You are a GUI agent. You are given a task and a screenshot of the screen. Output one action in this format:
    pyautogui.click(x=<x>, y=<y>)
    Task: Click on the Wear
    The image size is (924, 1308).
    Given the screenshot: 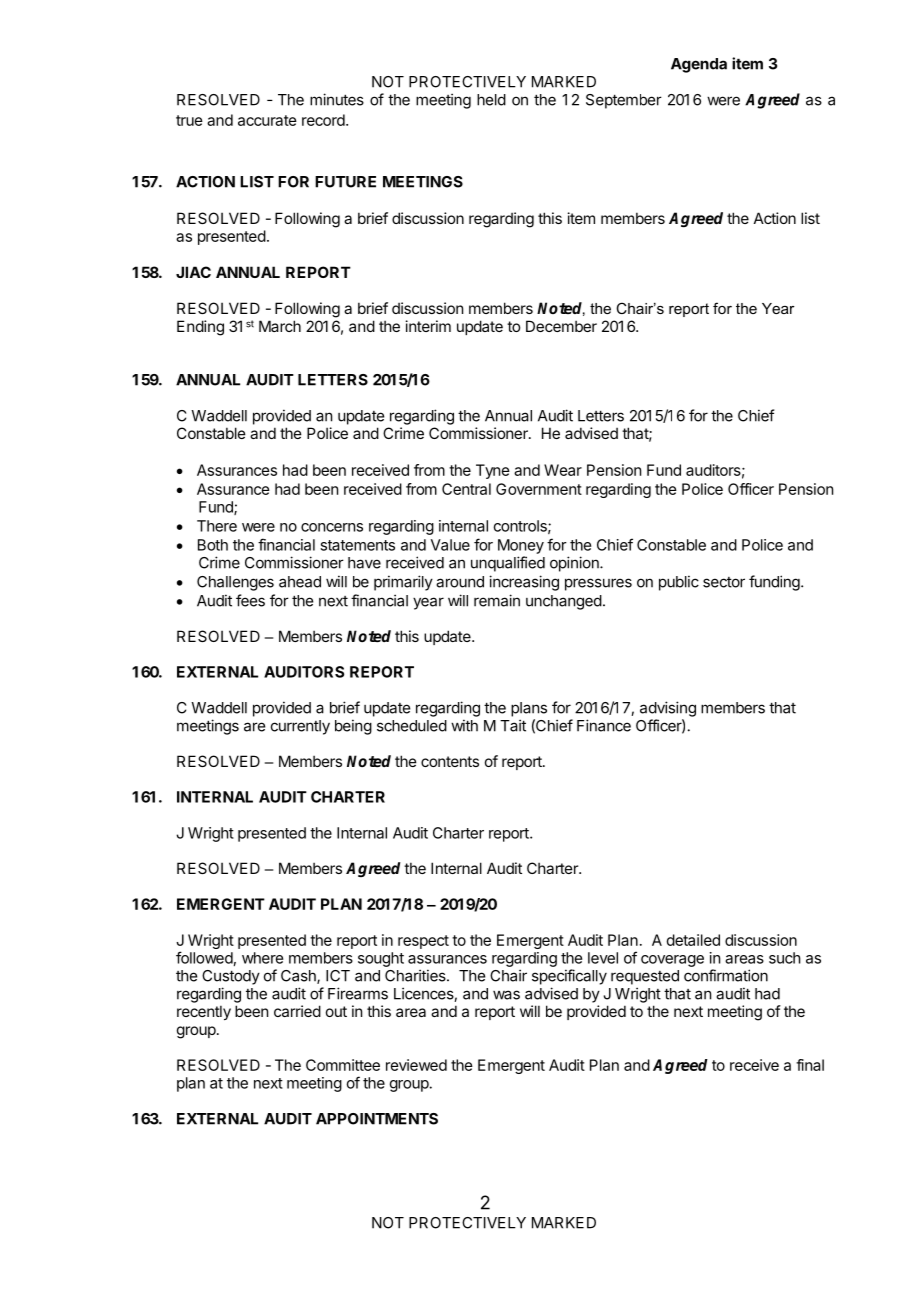 What is the action you would take?
    pyautogui.click(x=563, y=470)
